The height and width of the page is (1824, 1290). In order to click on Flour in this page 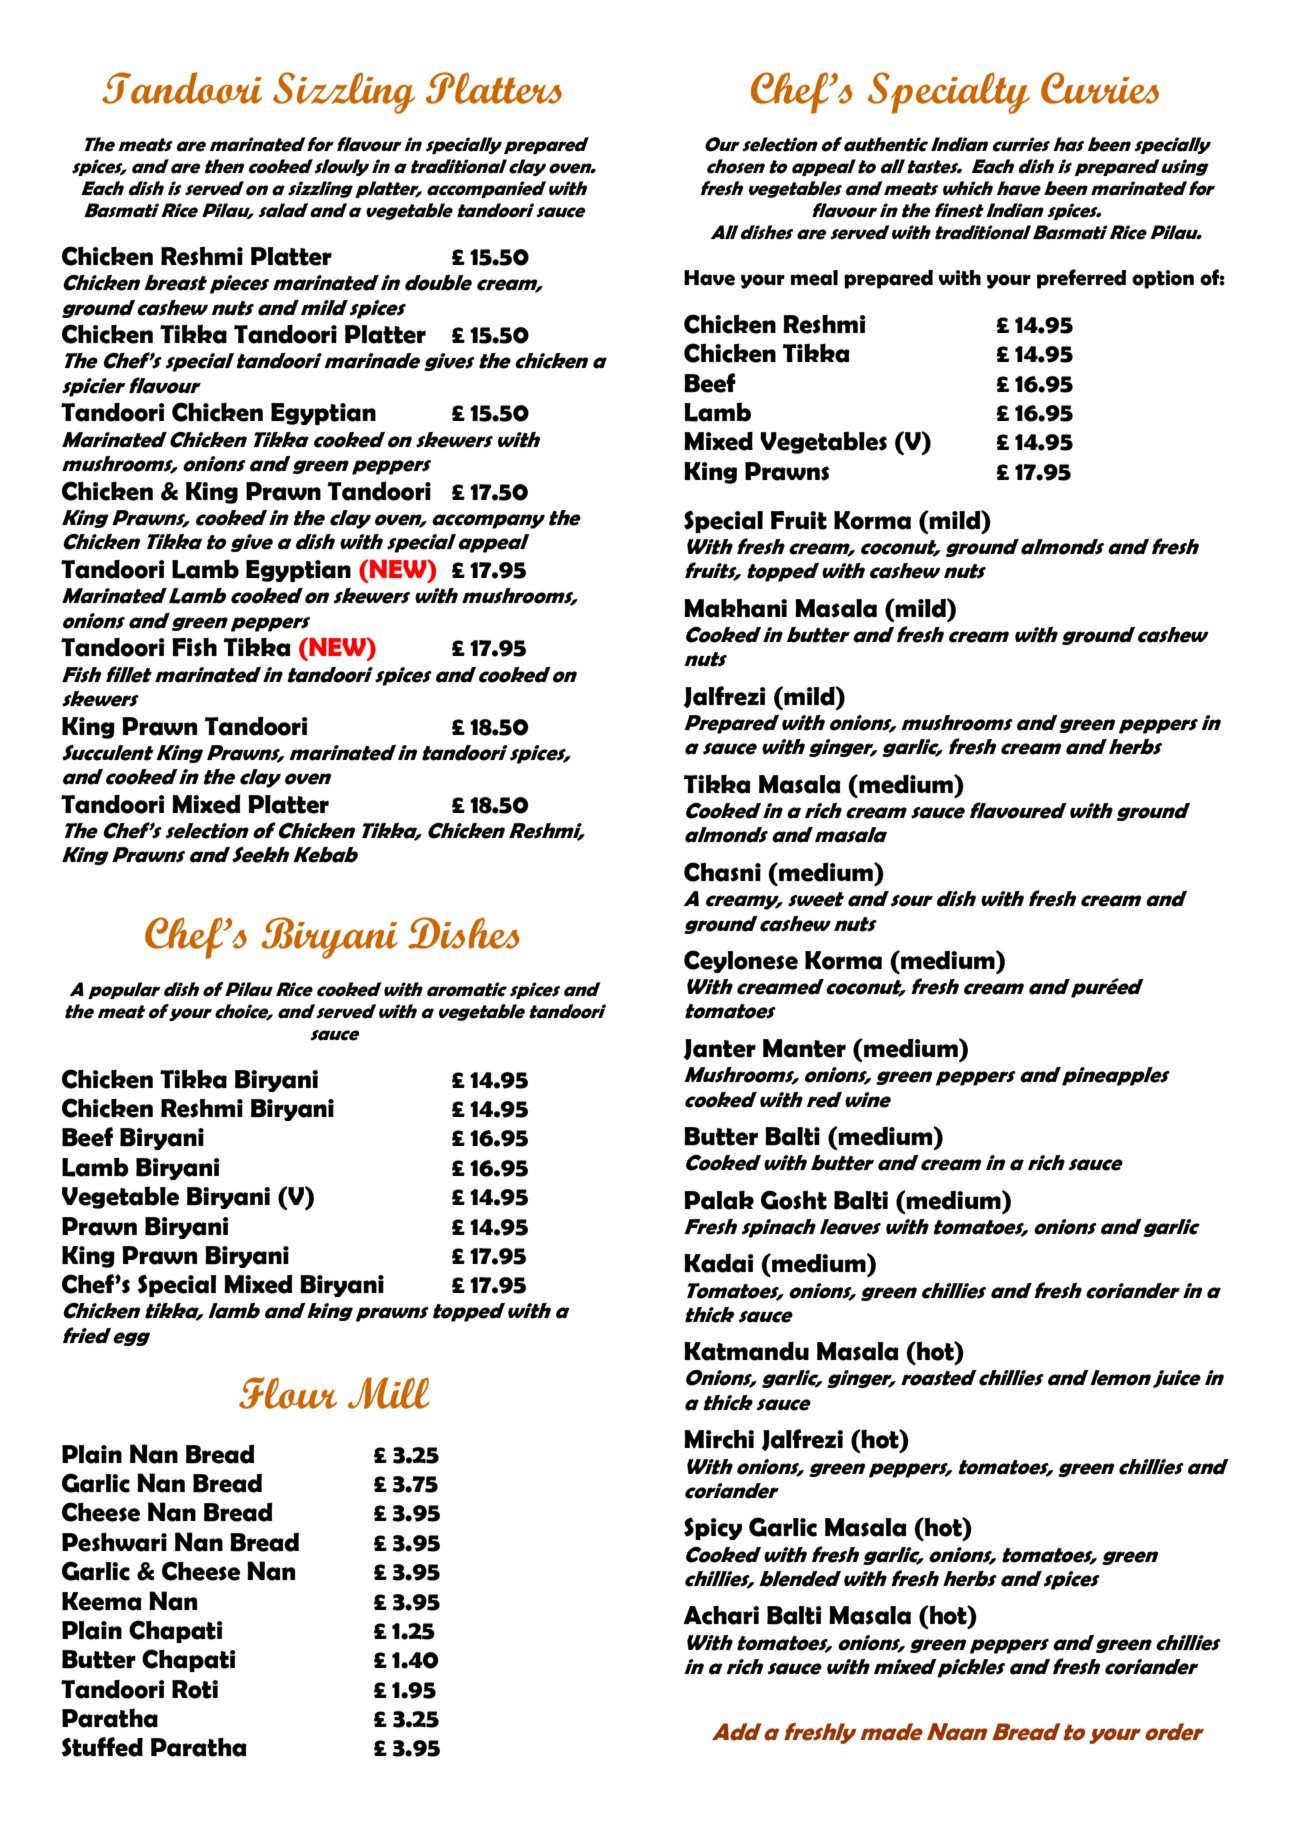, I will do `click(288, 1393)`.
